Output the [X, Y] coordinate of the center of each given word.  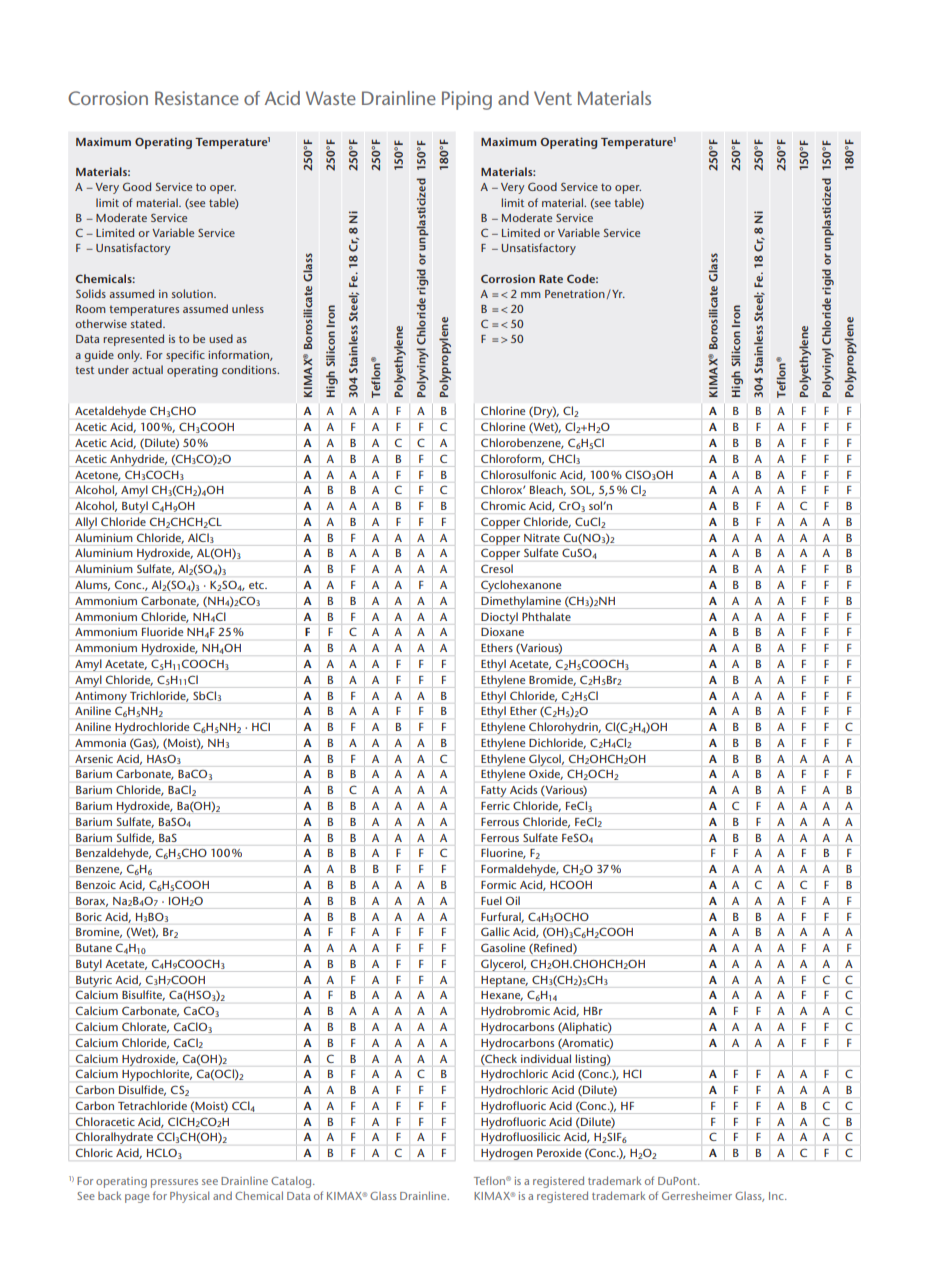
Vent [553, 98]
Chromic [503, 505]
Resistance [197, 98]
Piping [467, 100]
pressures [174, 1183]
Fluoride [162, 631]
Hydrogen [507, 1154]
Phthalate [546, 616]
